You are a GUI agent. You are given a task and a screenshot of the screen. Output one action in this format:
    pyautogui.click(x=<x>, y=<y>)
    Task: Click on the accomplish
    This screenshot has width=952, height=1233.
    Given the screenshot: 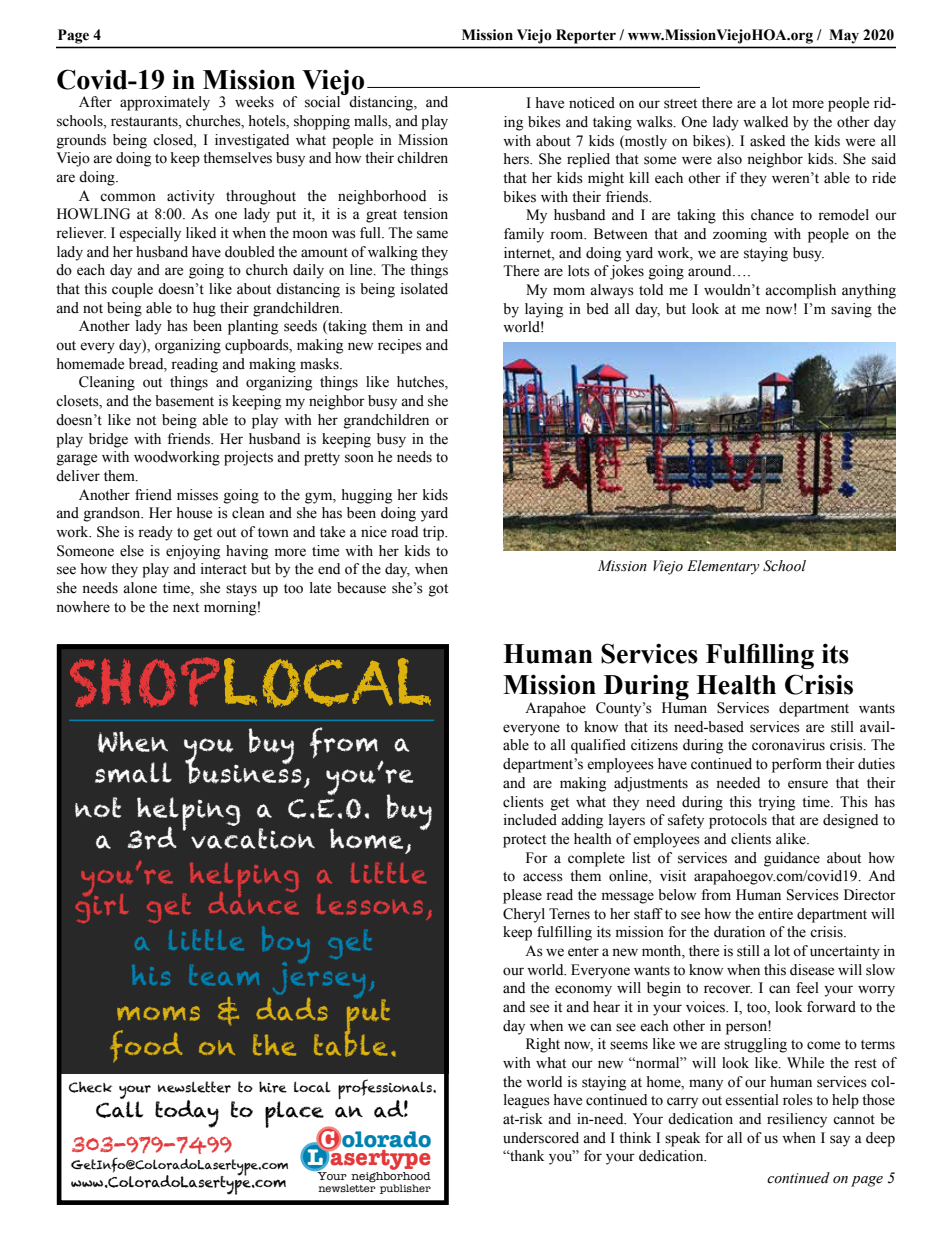 What is the action you would take?
    pyautogui.click(x=800, y=291)
